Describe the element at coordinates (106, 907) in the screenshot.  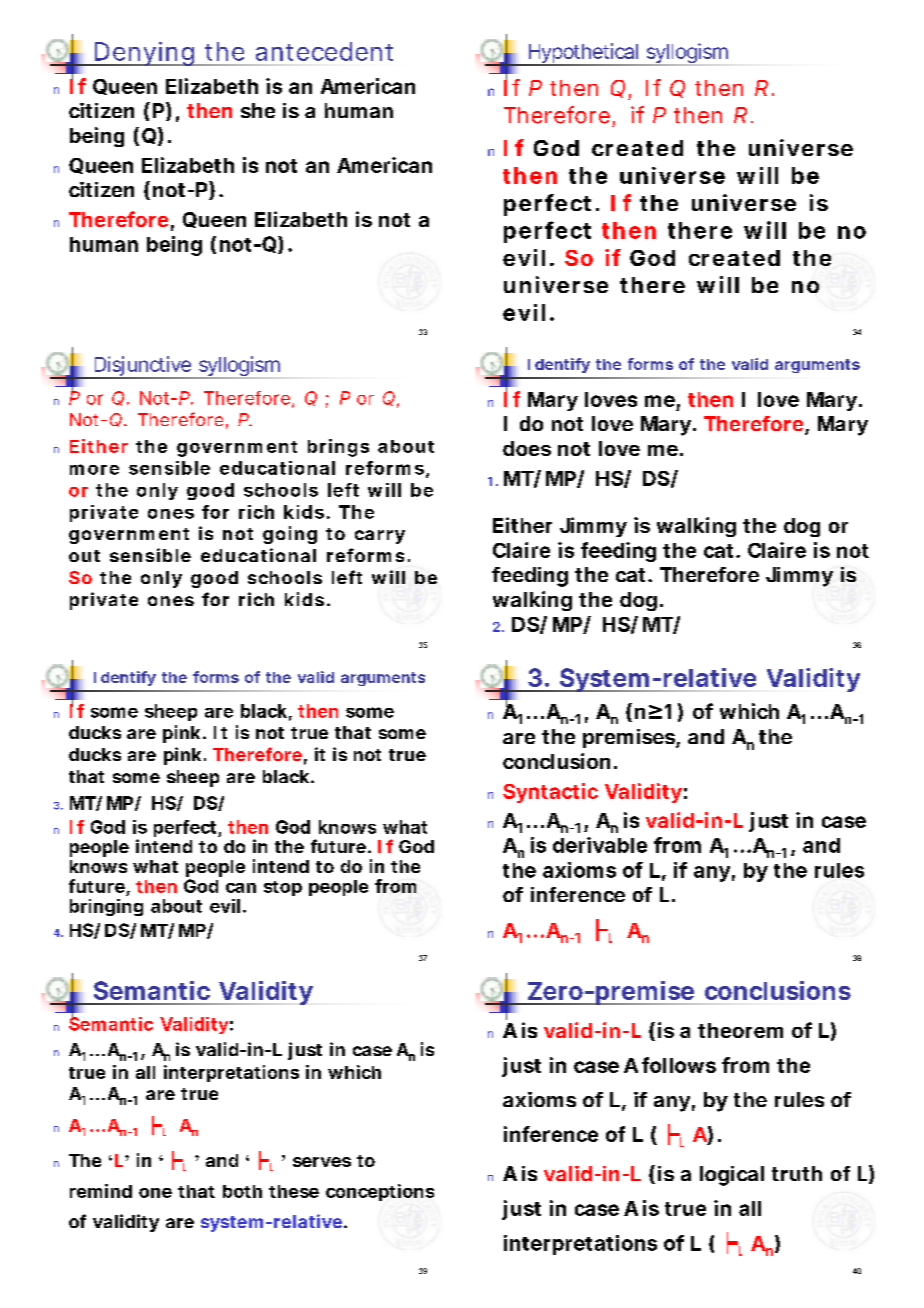
I see `bringing` at that location.
